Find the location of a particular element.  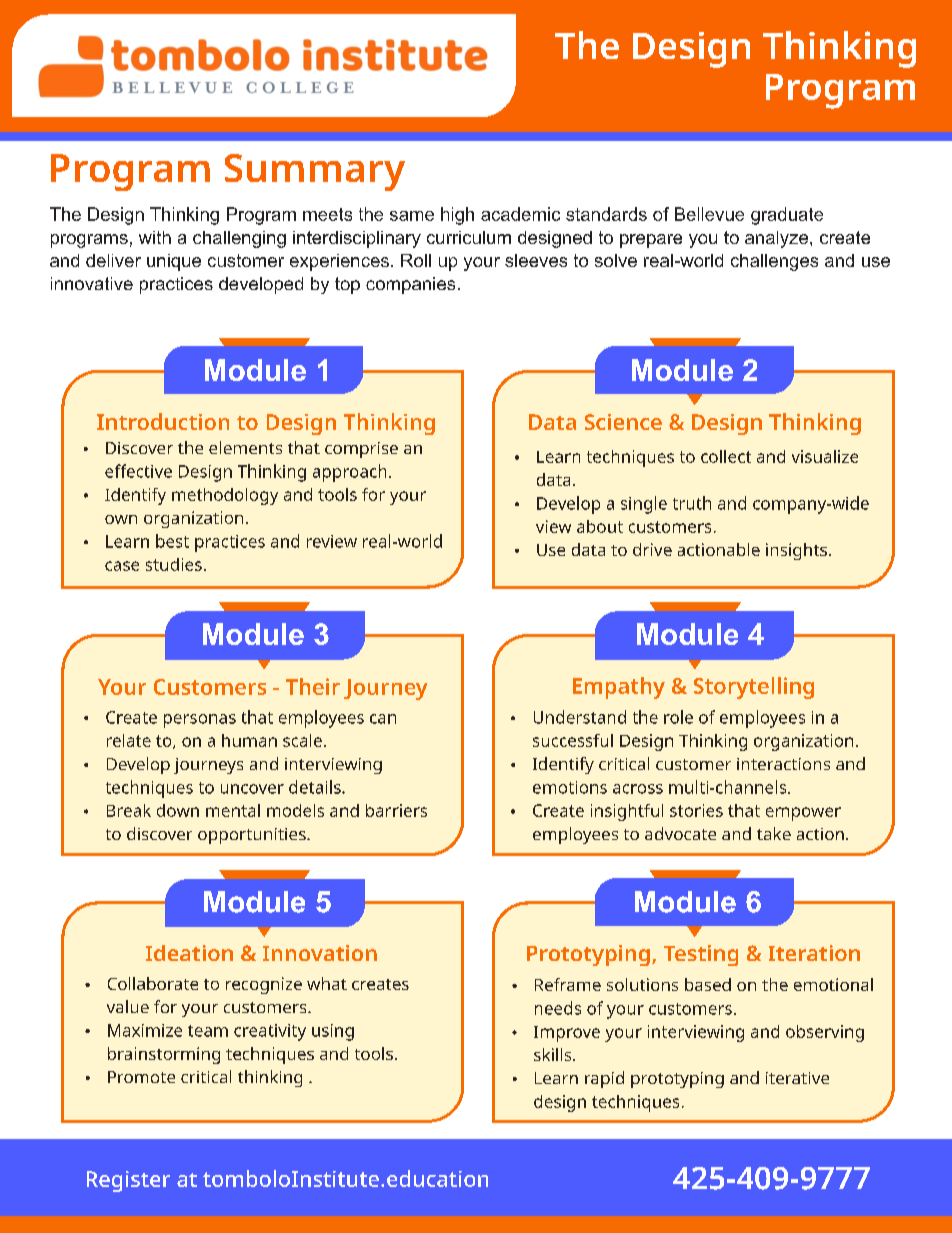

Introduction is located at coordinates (163, 421).
